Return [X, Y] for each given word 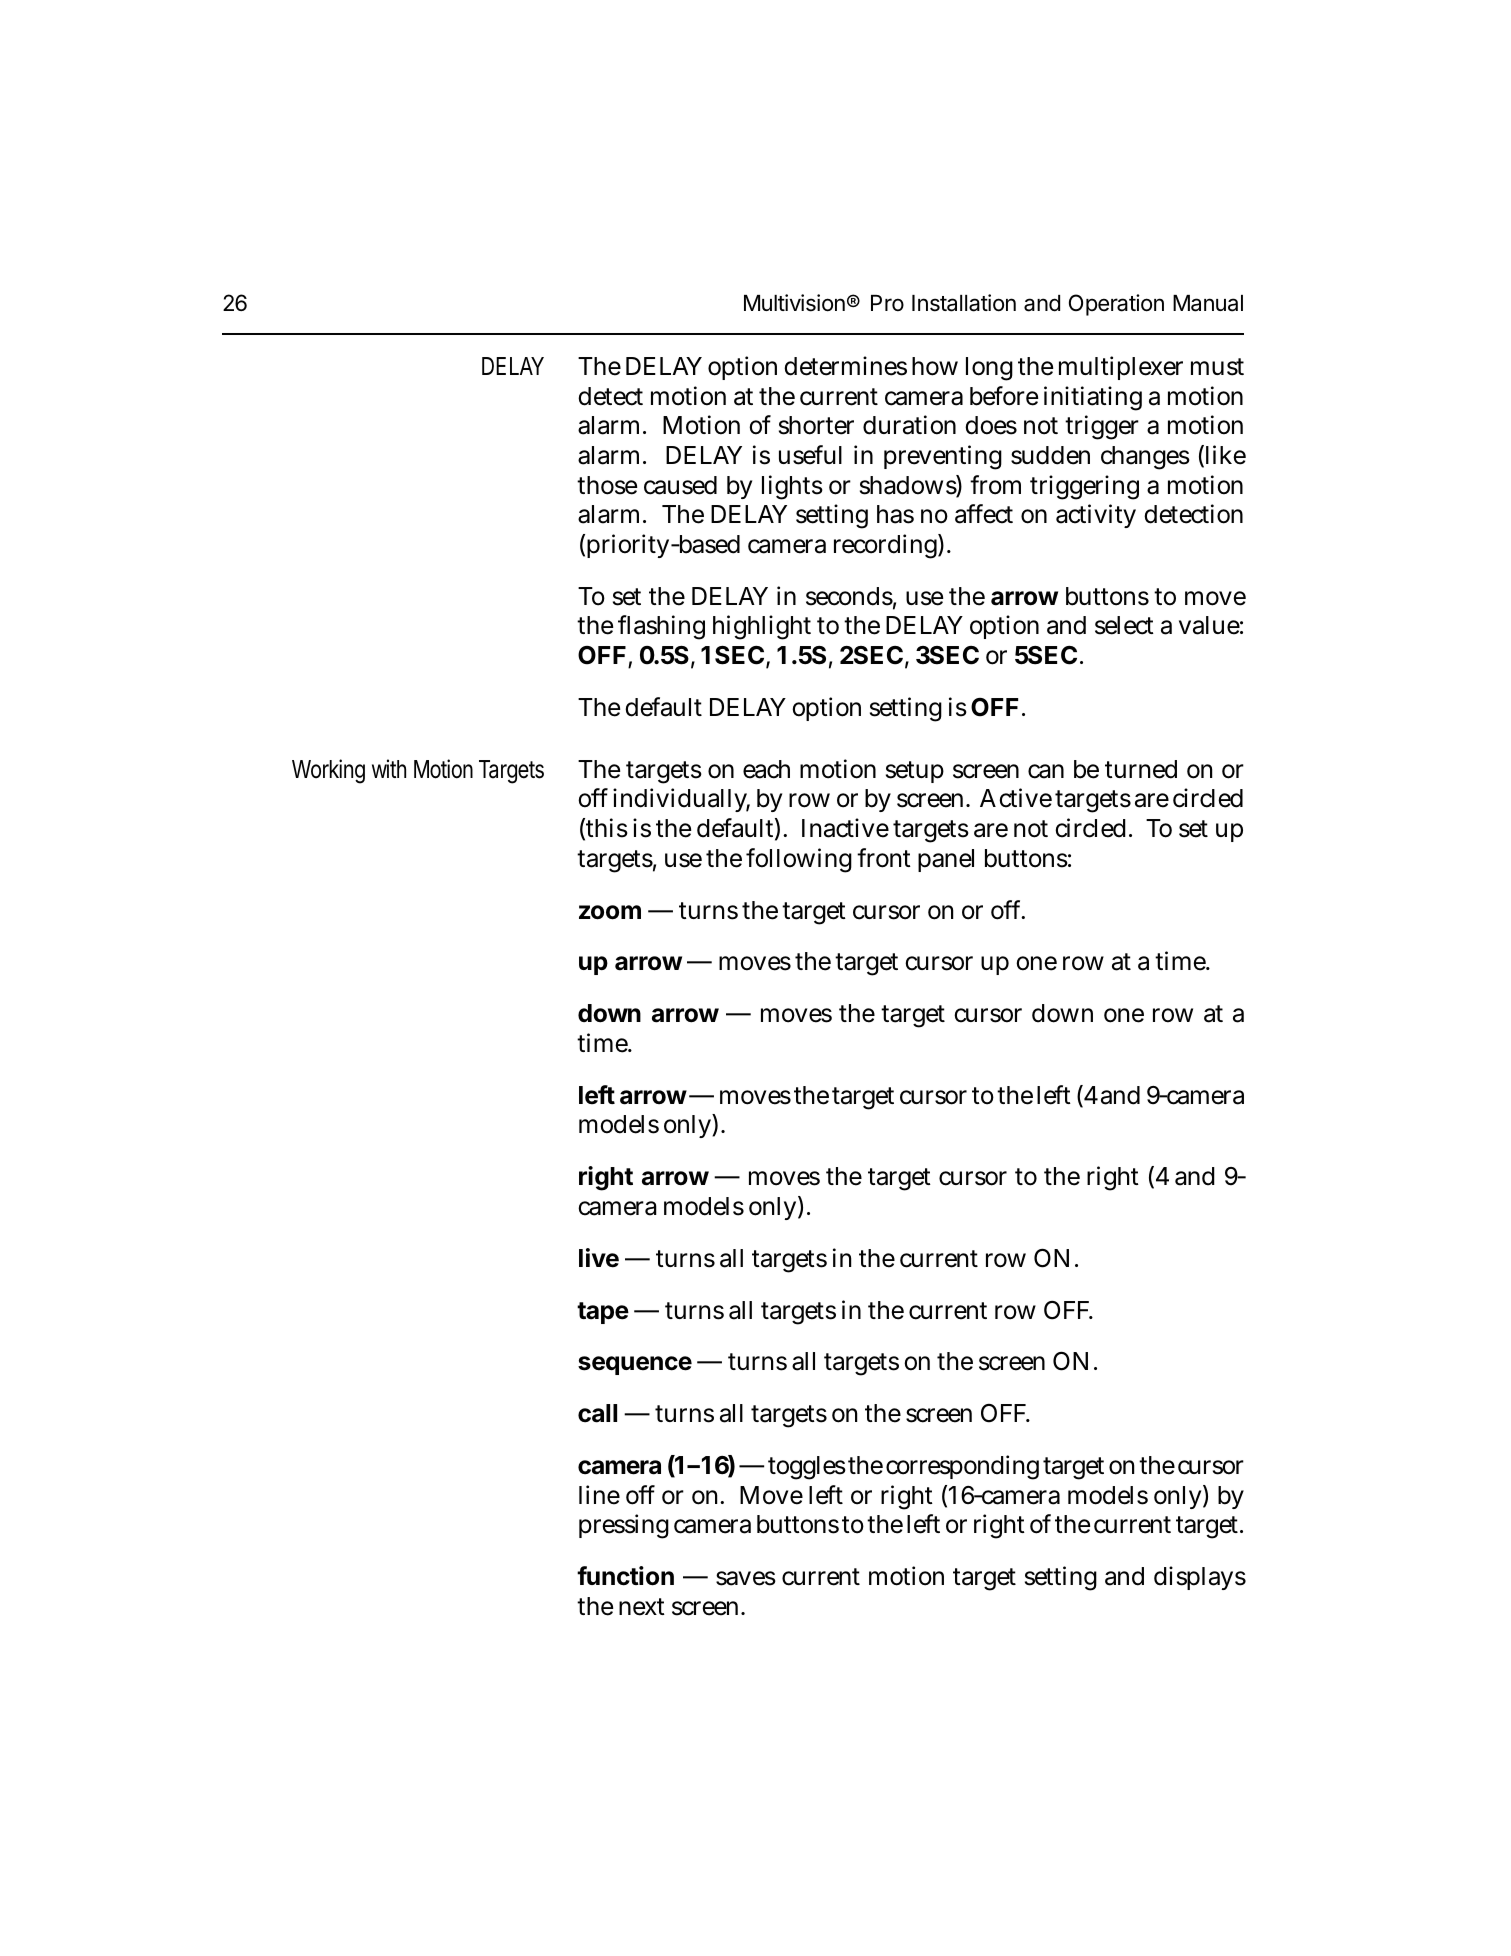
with [389, 768]
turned [1141, 769]
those [607, 485]
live [599, 1258]
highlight [762, 627]
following [799, 860]
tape [603, 1313]
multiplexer [1121, 368]
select [1124, 625]
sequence [635, 1365]
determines [845, 366]
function [625, 1576]
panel [946, 860]
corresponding [962, 1467]
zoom [610, 912]
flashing [661, 627]
